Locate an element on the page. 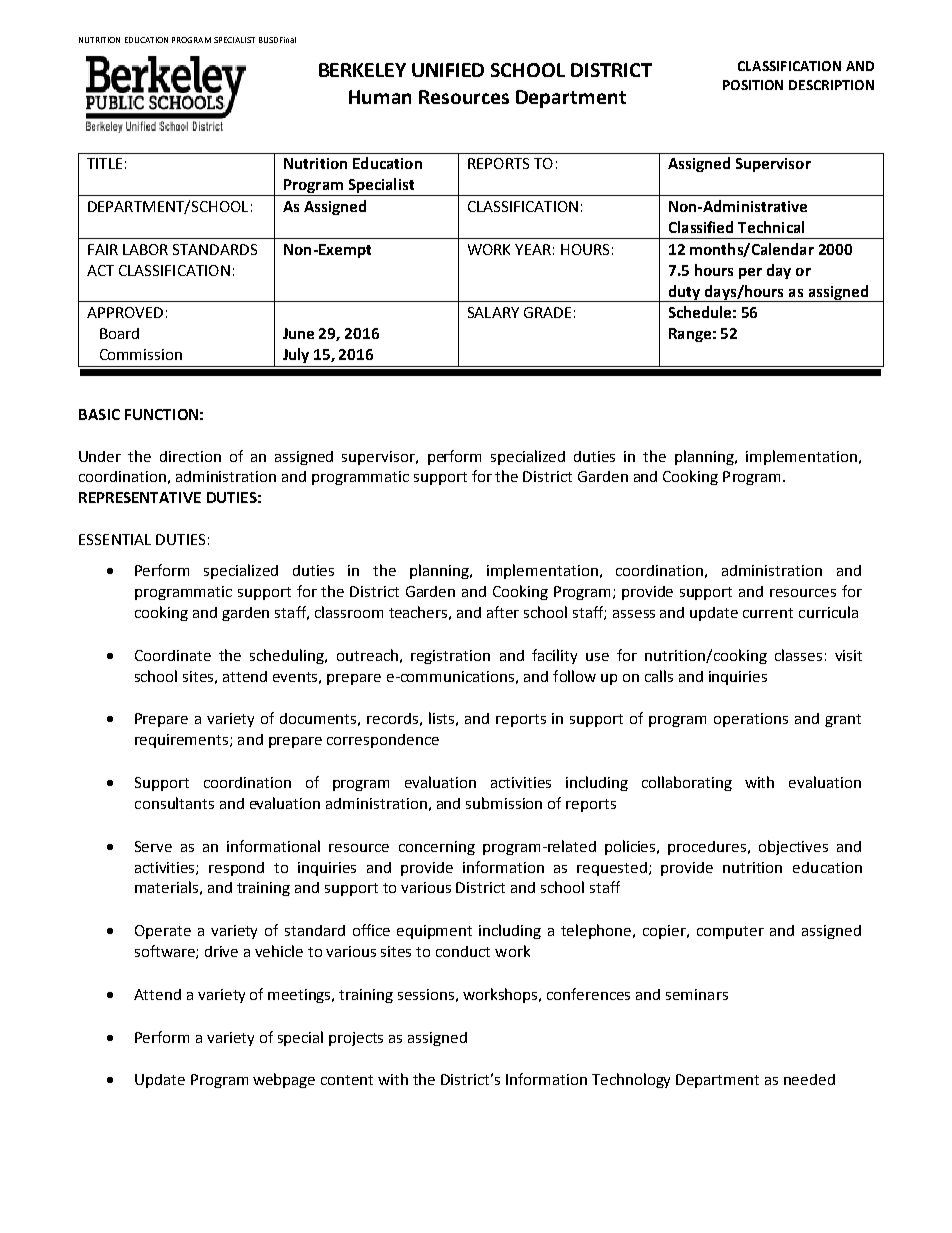  TITLE is located at coordinates (104, 163).
